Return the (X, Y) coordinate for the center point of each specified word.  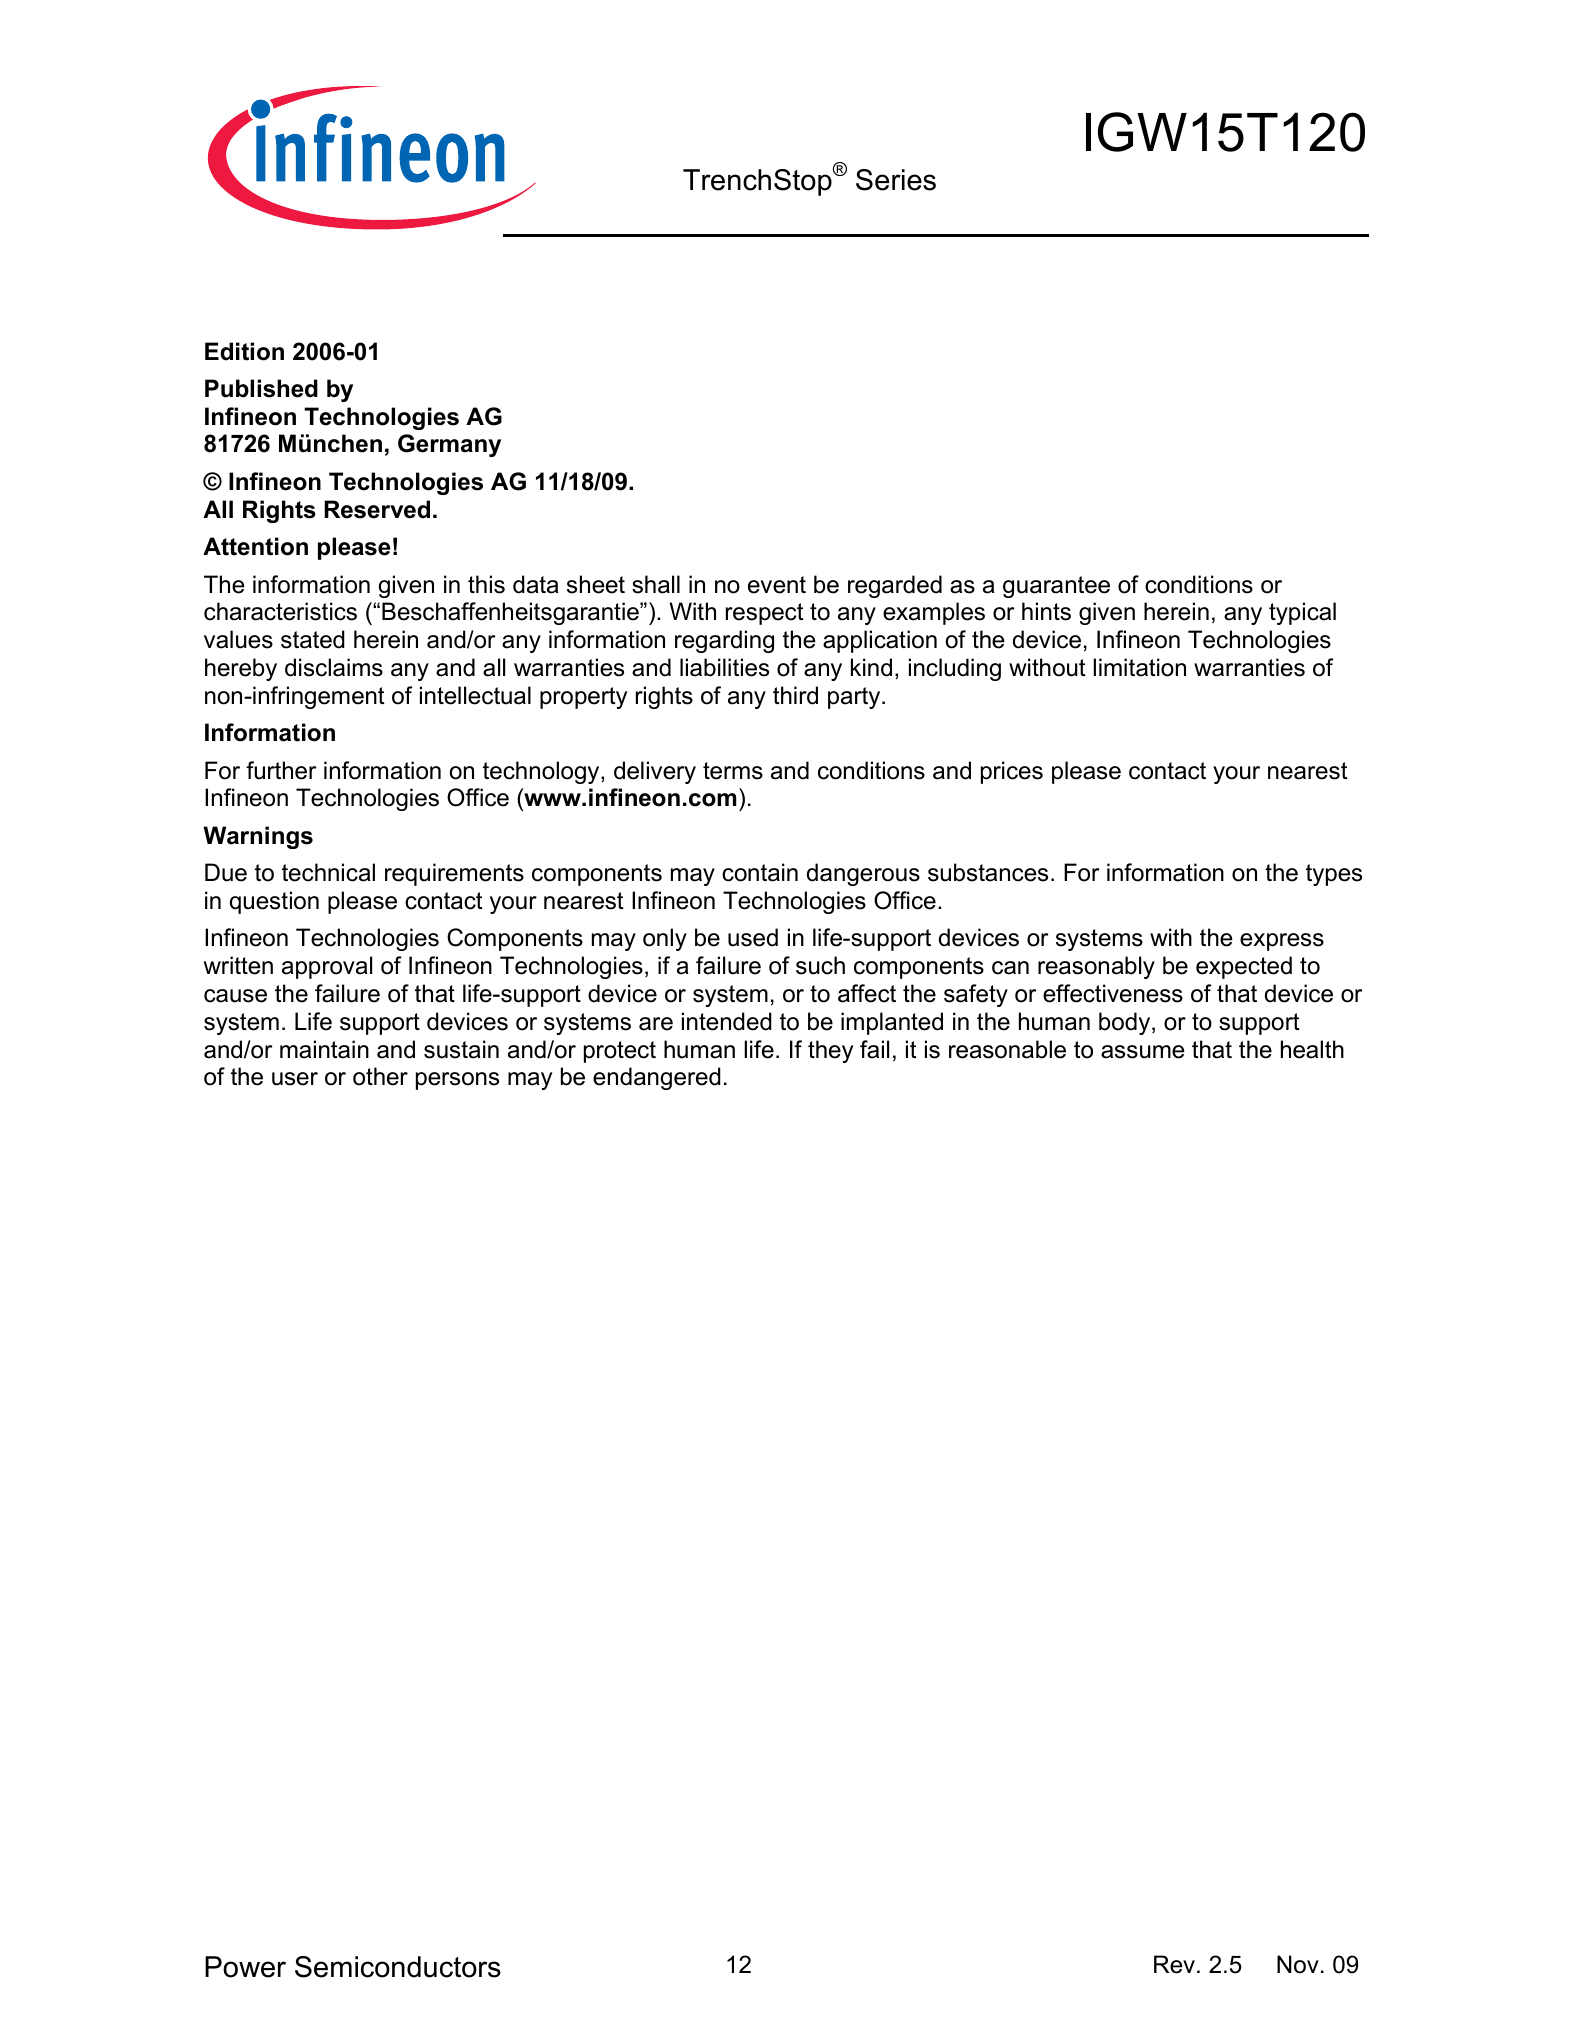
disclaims (334, 667)
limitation (1139, 667)
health (1312, 1049)
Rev (1174, 1964)
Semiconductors (398, 1967)
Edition (244, 351)
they (830, 1051)
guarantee (1056, 587)
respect (765, 614)
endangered (657, 1078)
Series (896, 180)
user (295, 1079)
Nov (1298, 1964)
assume (1143, 1052)
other (380, 1076)
